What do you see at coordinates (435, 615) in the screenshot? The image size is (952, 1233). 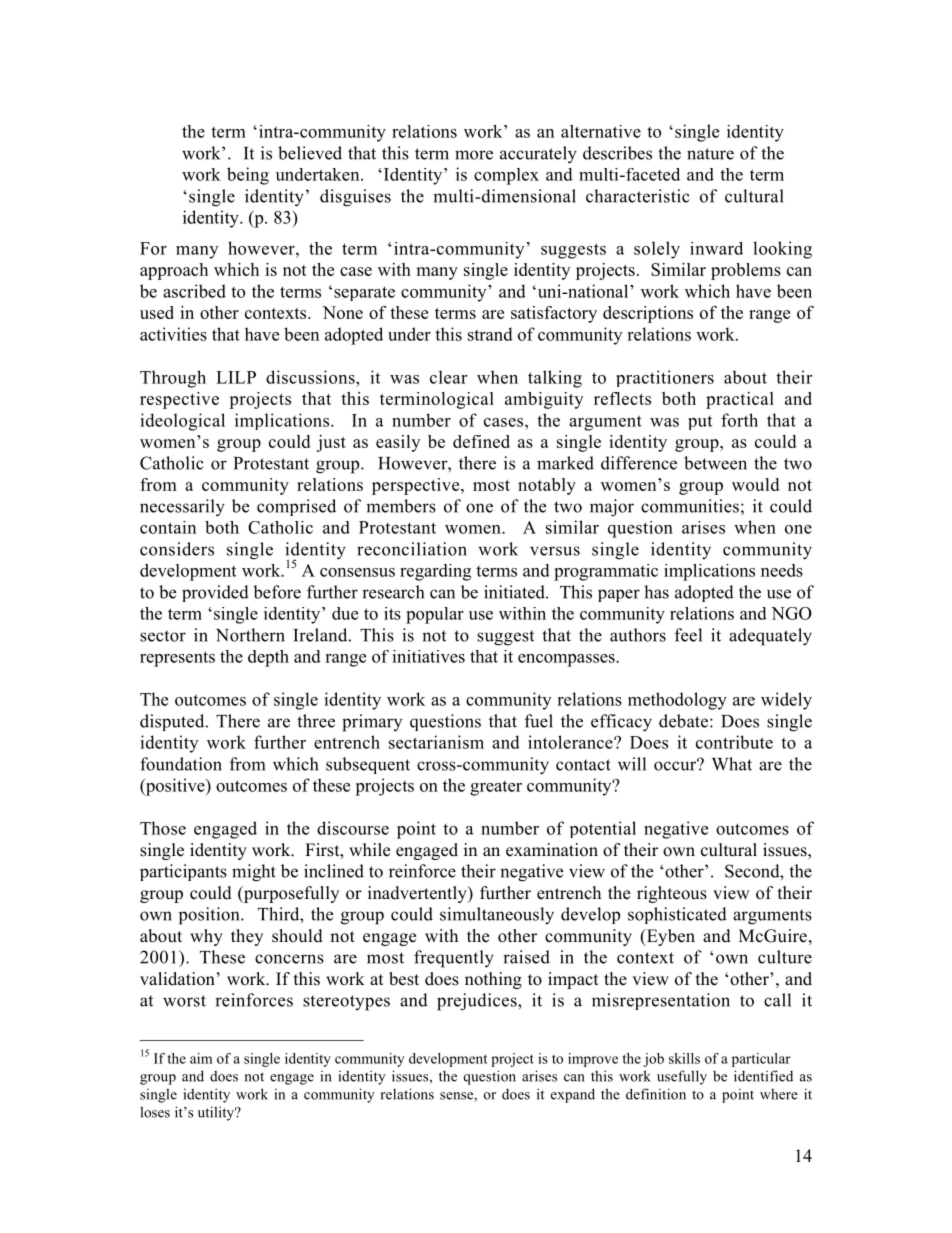 I see `popular` at bounding box center [435, 615].
